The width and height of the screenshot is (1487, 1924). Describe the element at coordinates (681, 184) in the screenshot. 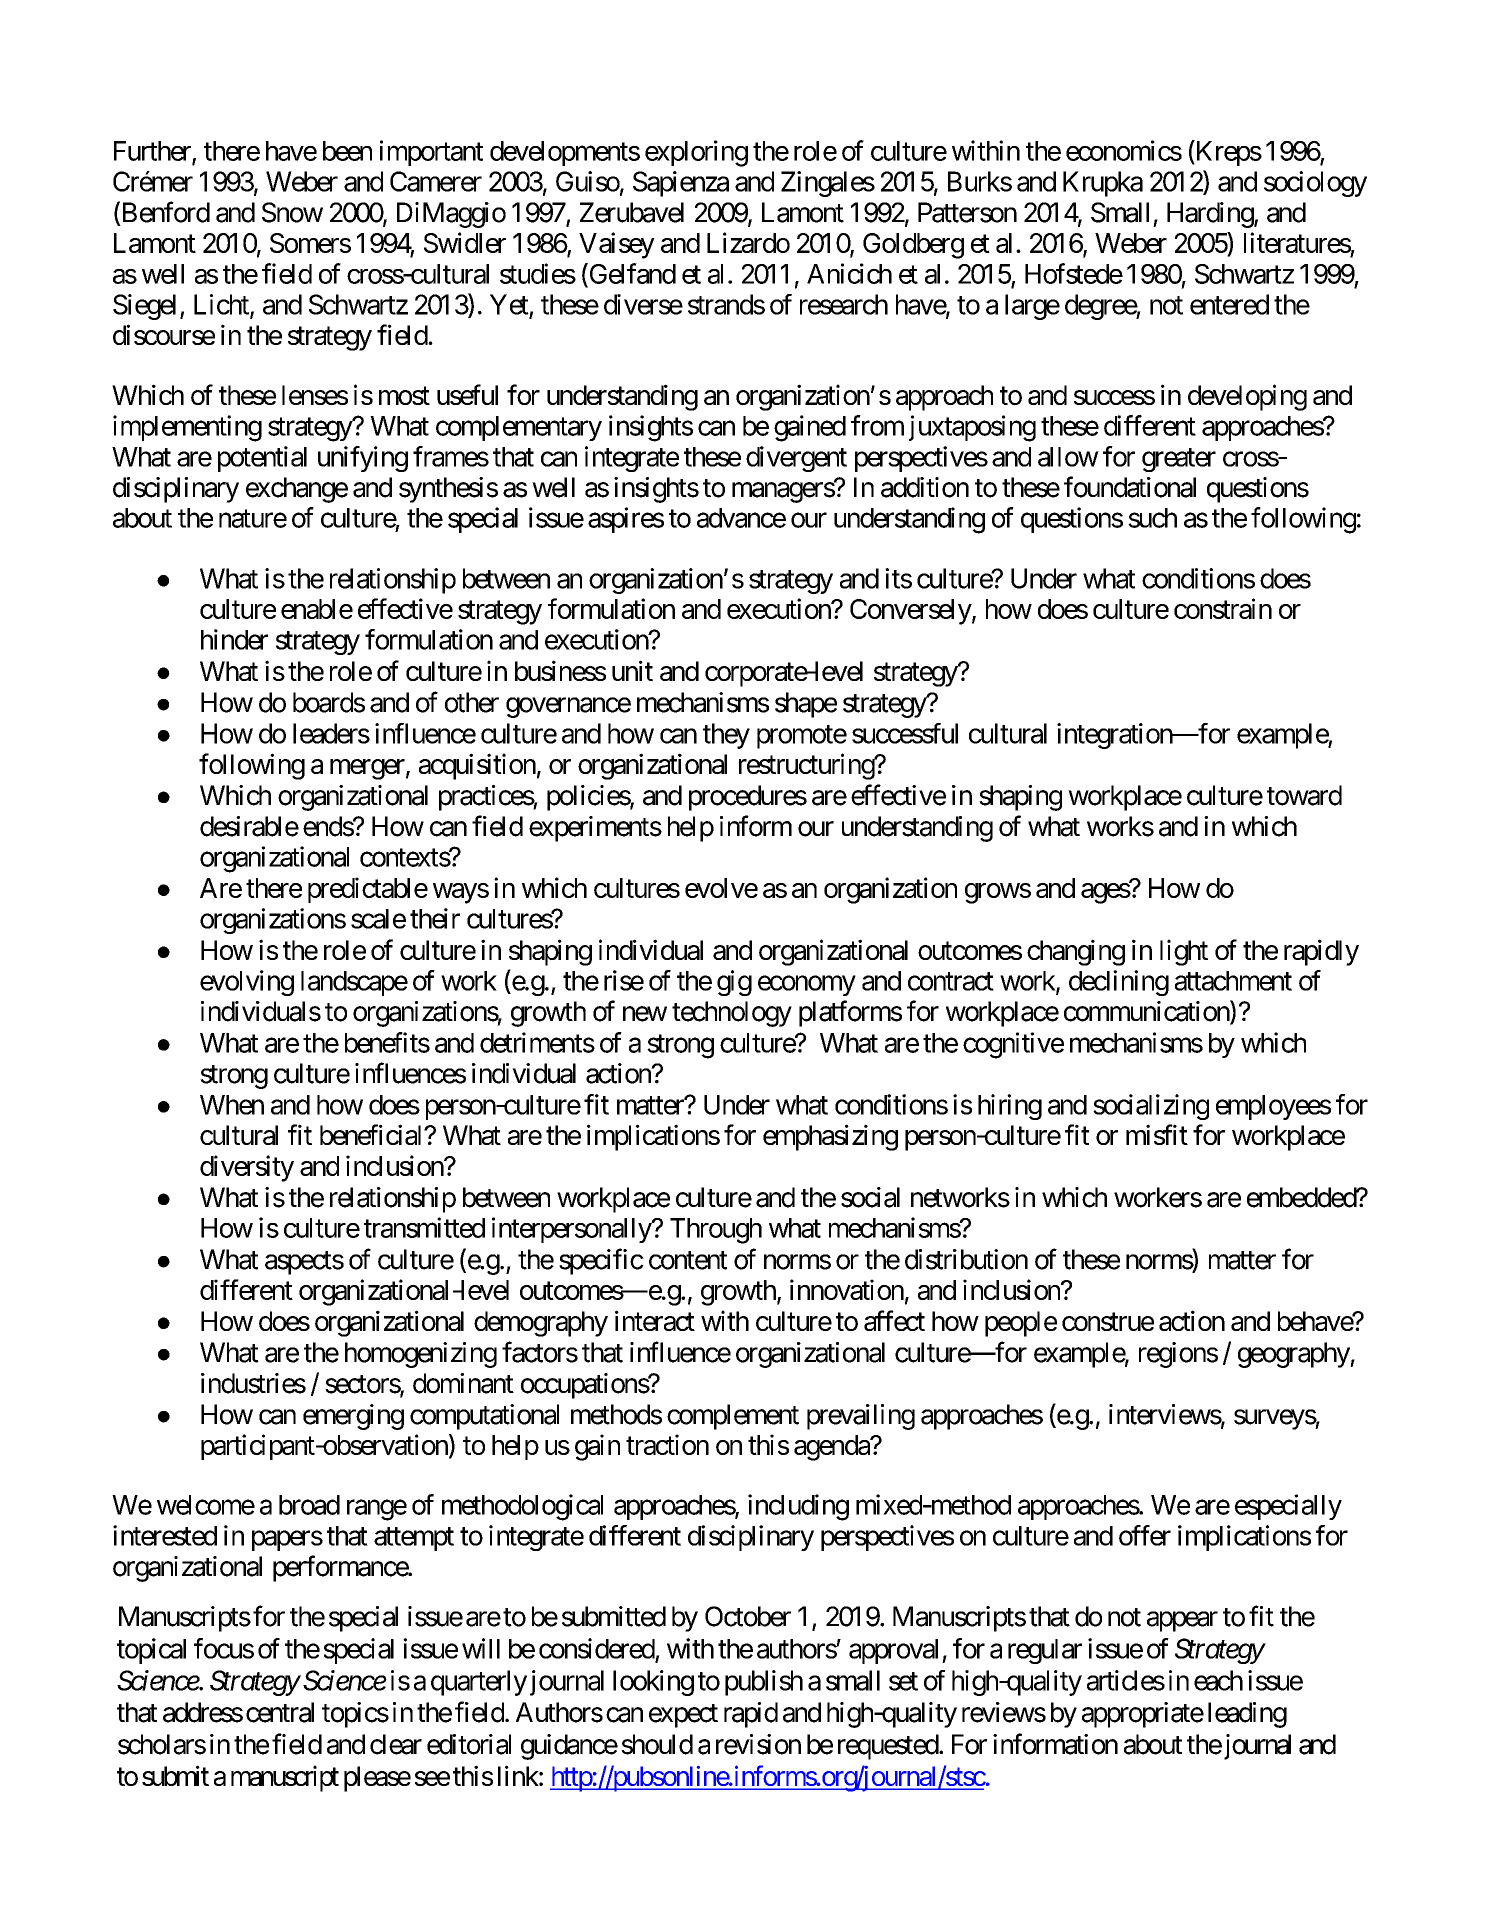

I see `Sapienza` at that location.
